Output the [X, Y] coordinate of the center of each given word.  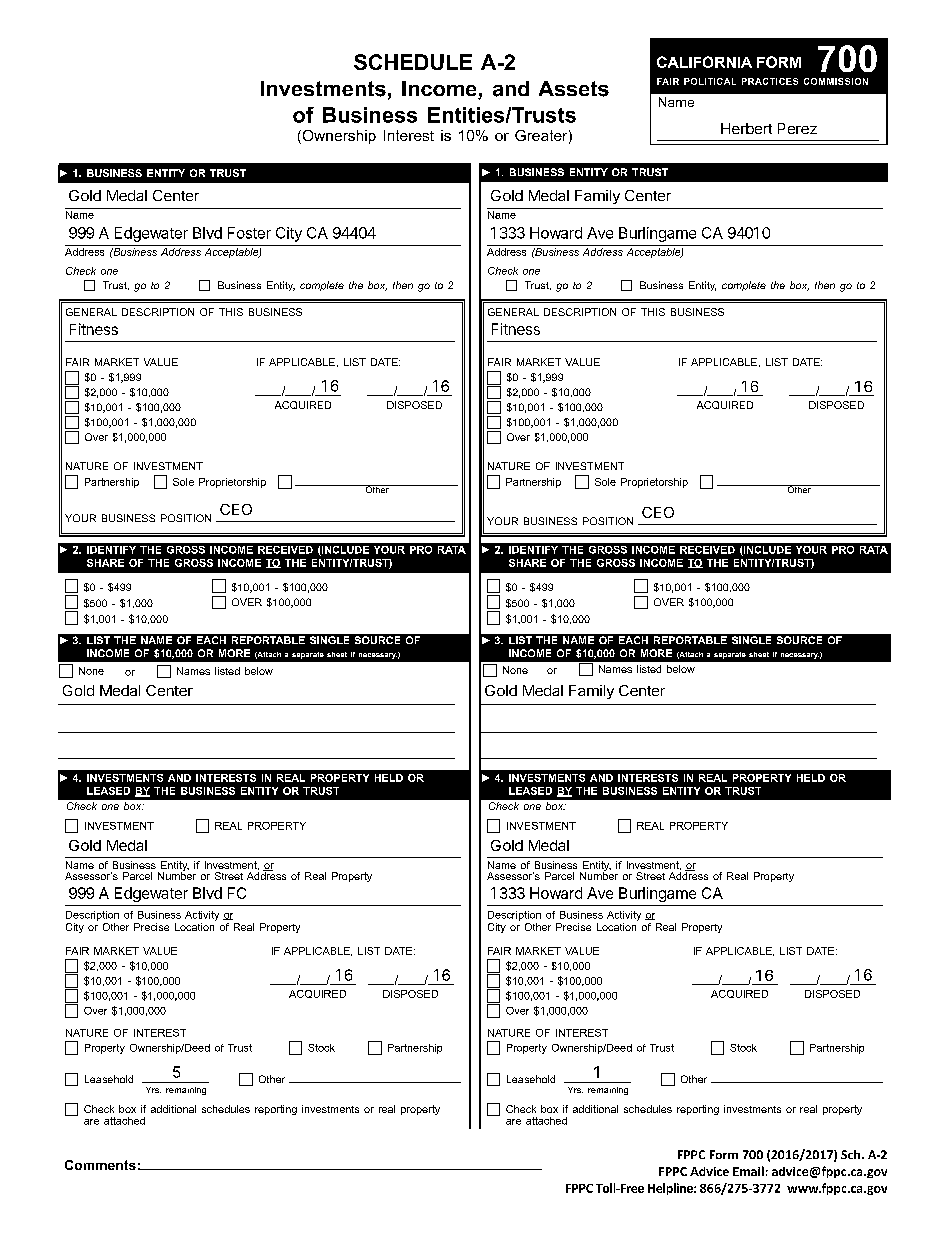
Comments [100, 1165]
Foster [249, 233]
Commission [836, 81]
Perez [797, 128]
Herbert [746, 128]
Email [748, 1171]
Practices [770, 81]
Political [710, 81]
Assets [574, 89]
